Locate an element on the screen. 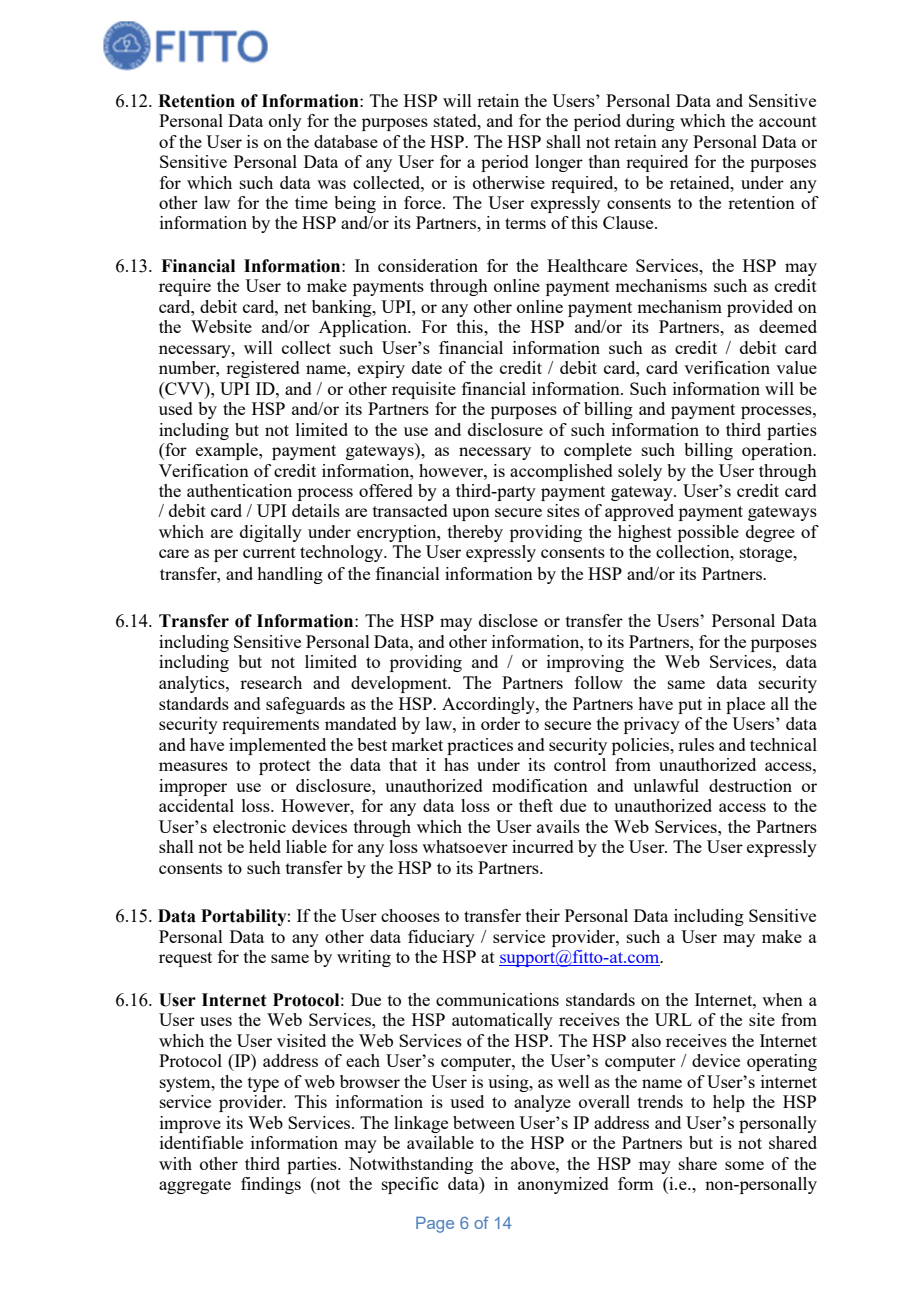  Accordingly is located at coordinates (489, 705).
